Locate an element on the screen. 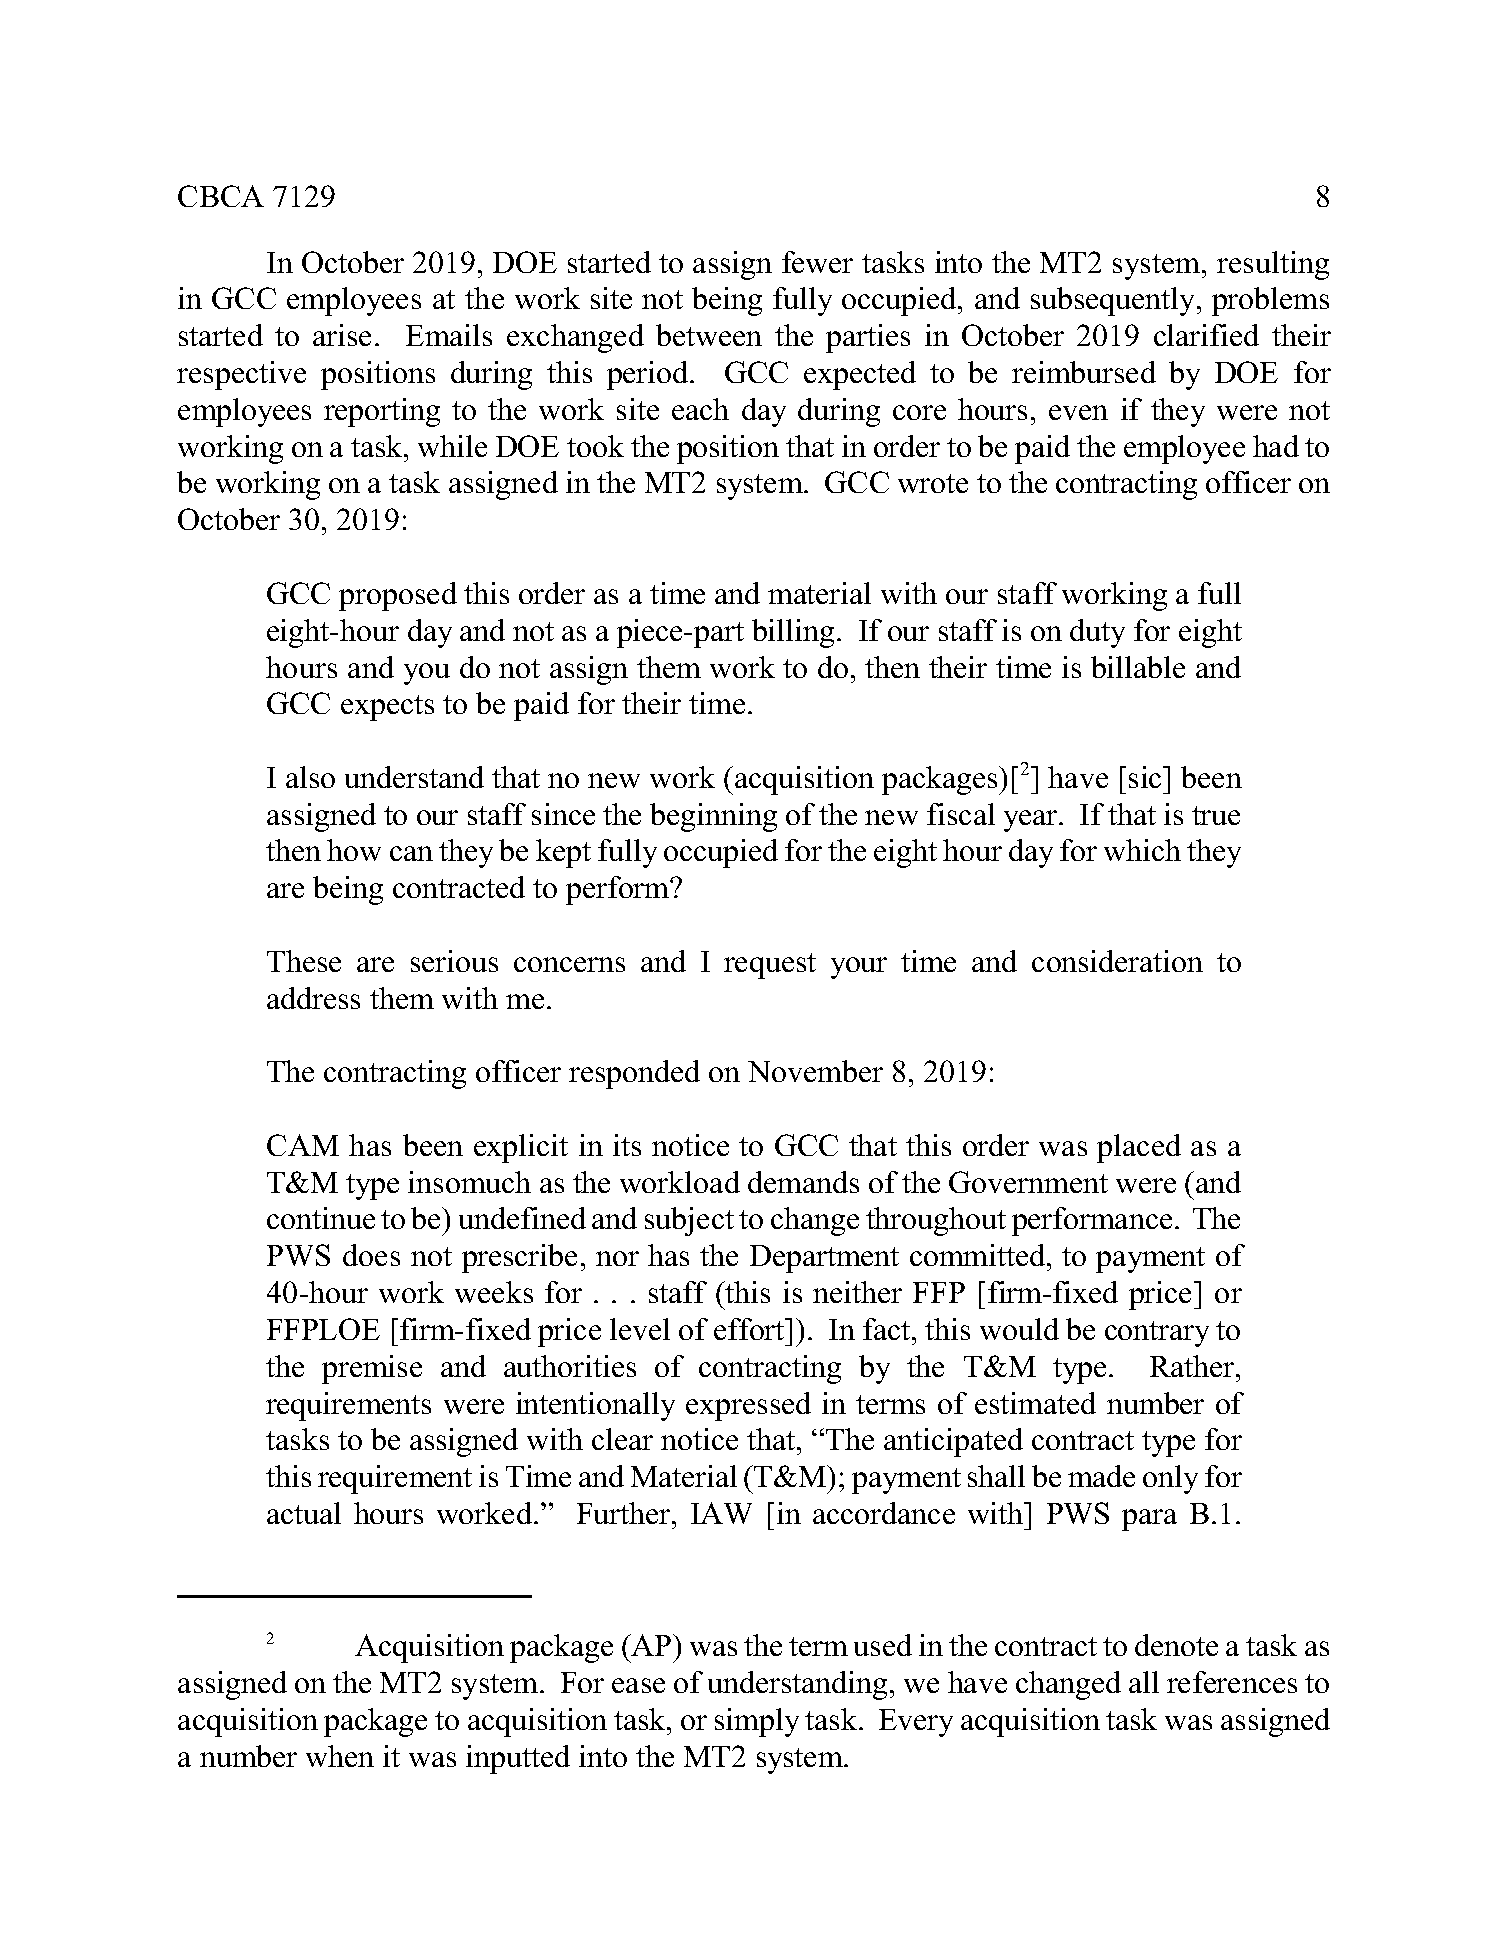 This screenshot has width=1508, height=1951. subject is located at coordinates (689, 1221).
